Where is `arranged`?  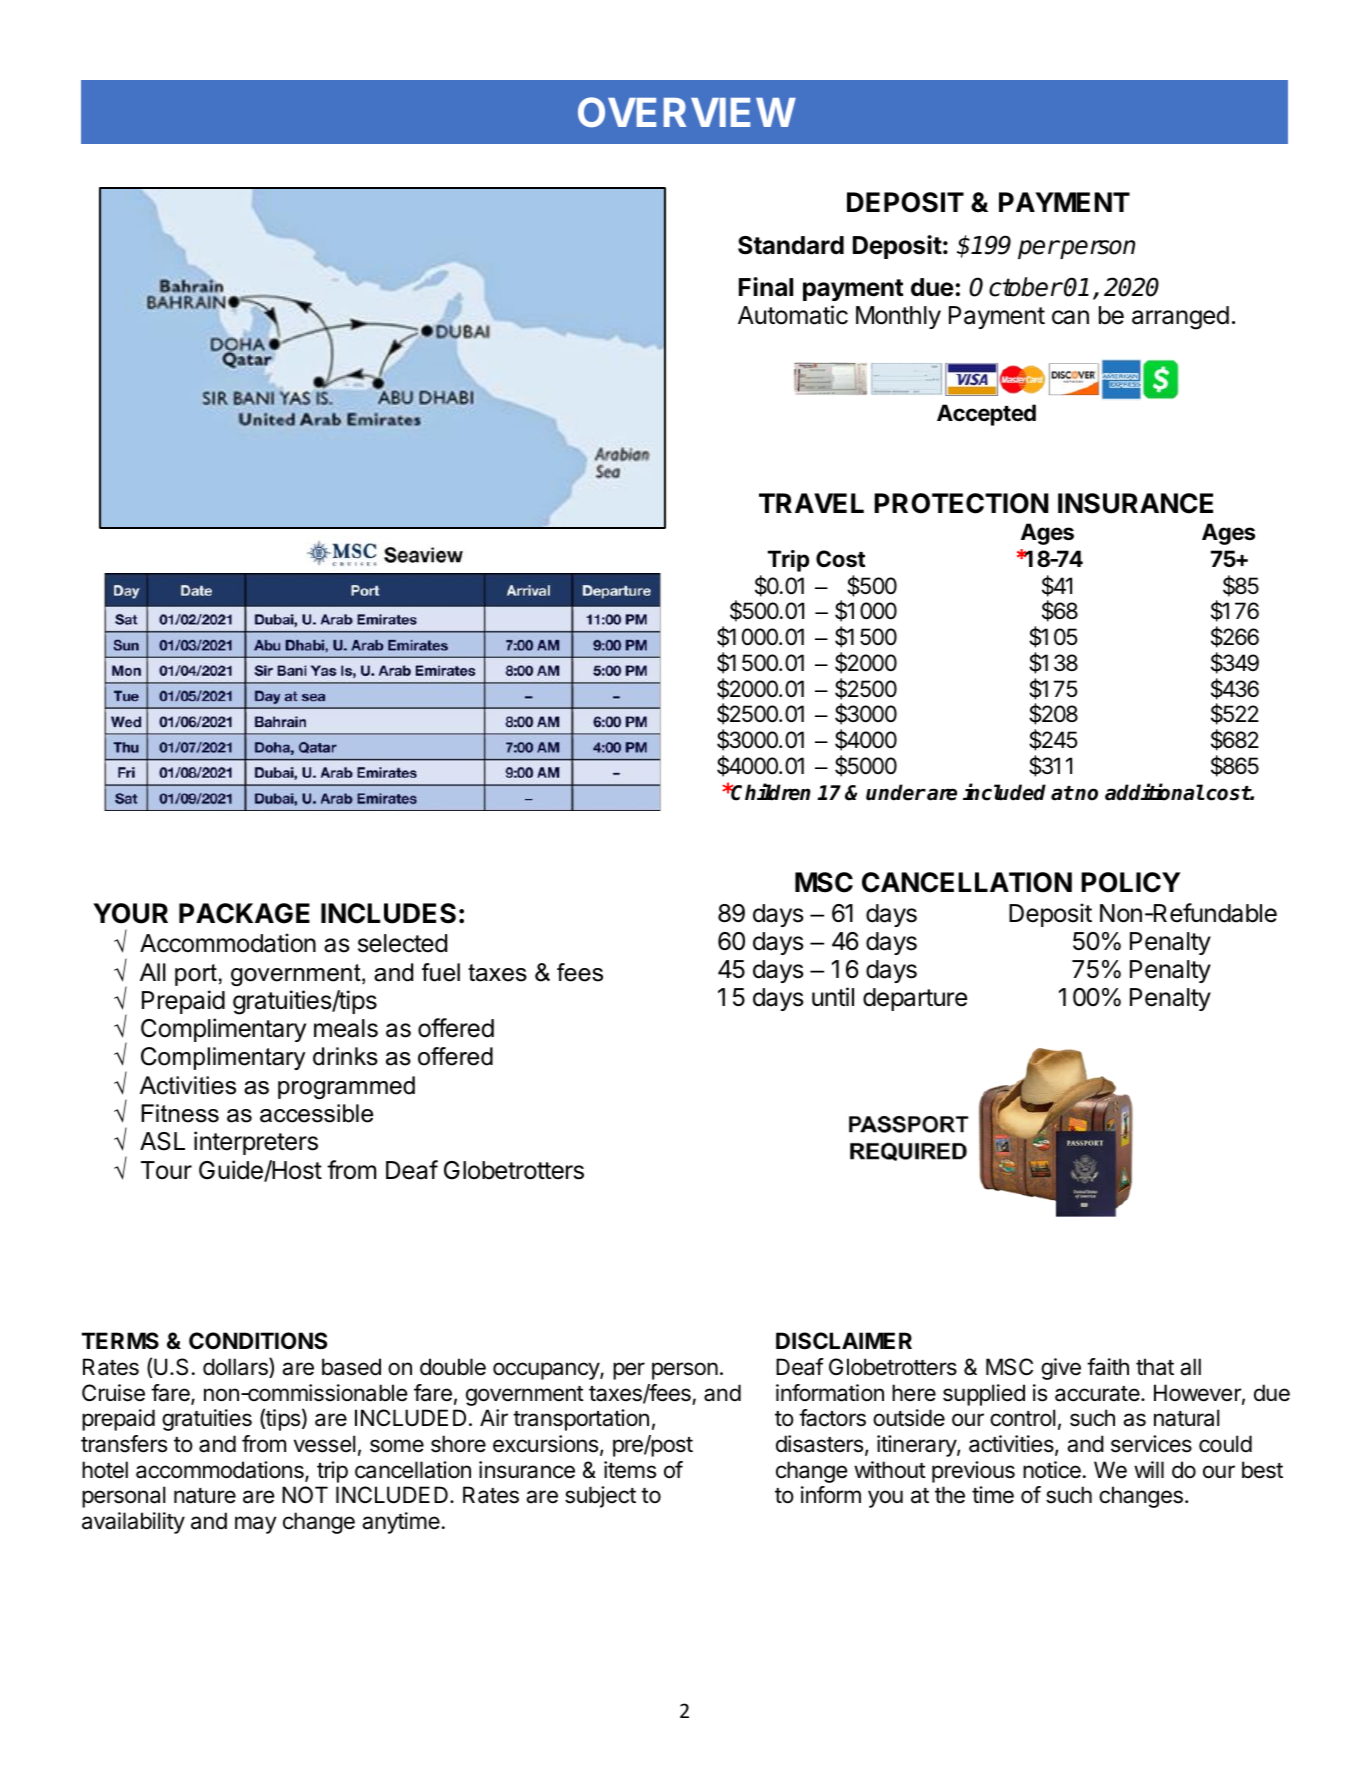 arranged is located at coordinates (1180, 318).
